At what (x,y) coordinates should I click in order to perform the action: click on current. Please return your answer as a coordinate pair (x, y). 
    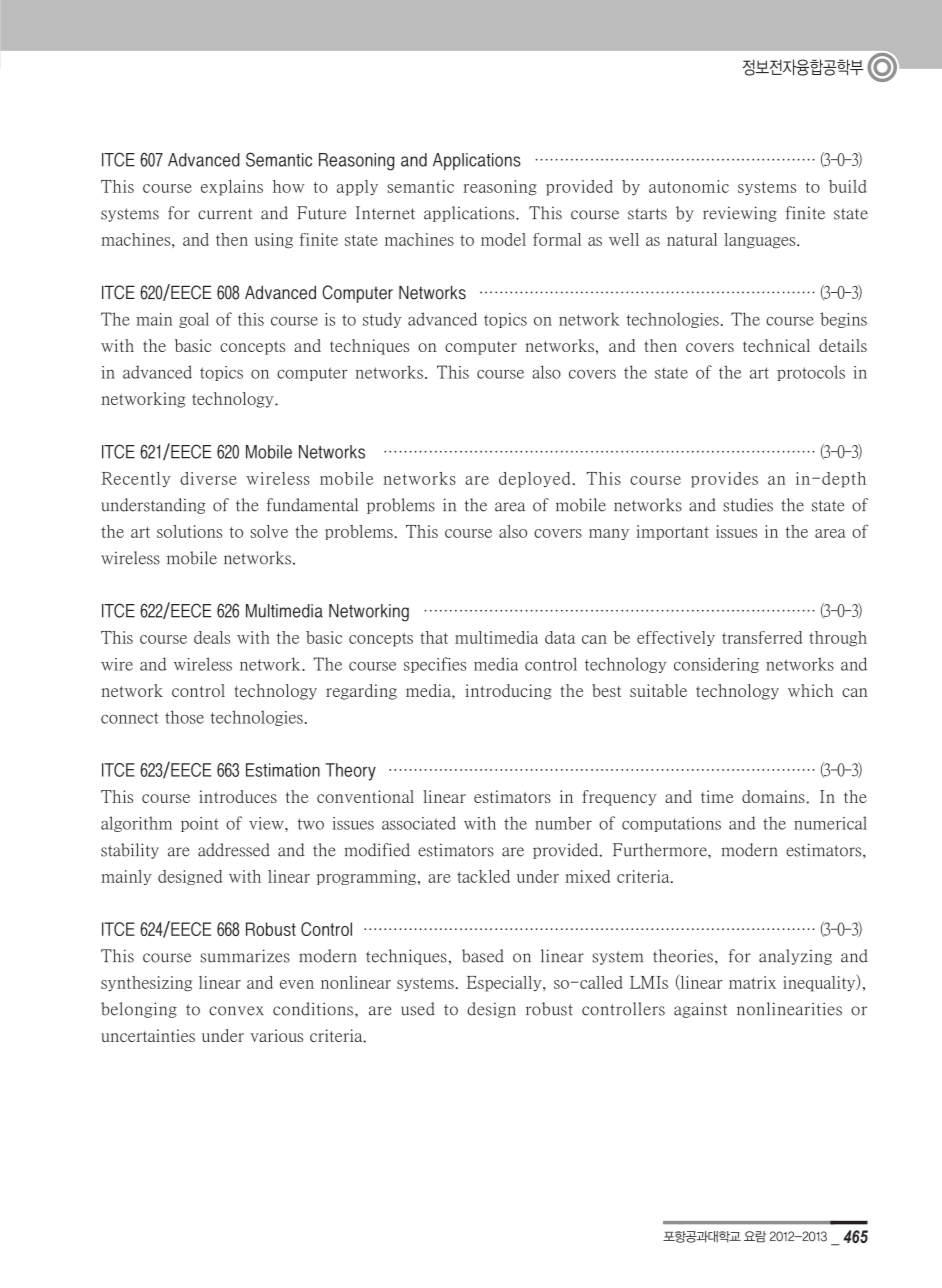
    Looking at the image, I should click on (225, 214).
